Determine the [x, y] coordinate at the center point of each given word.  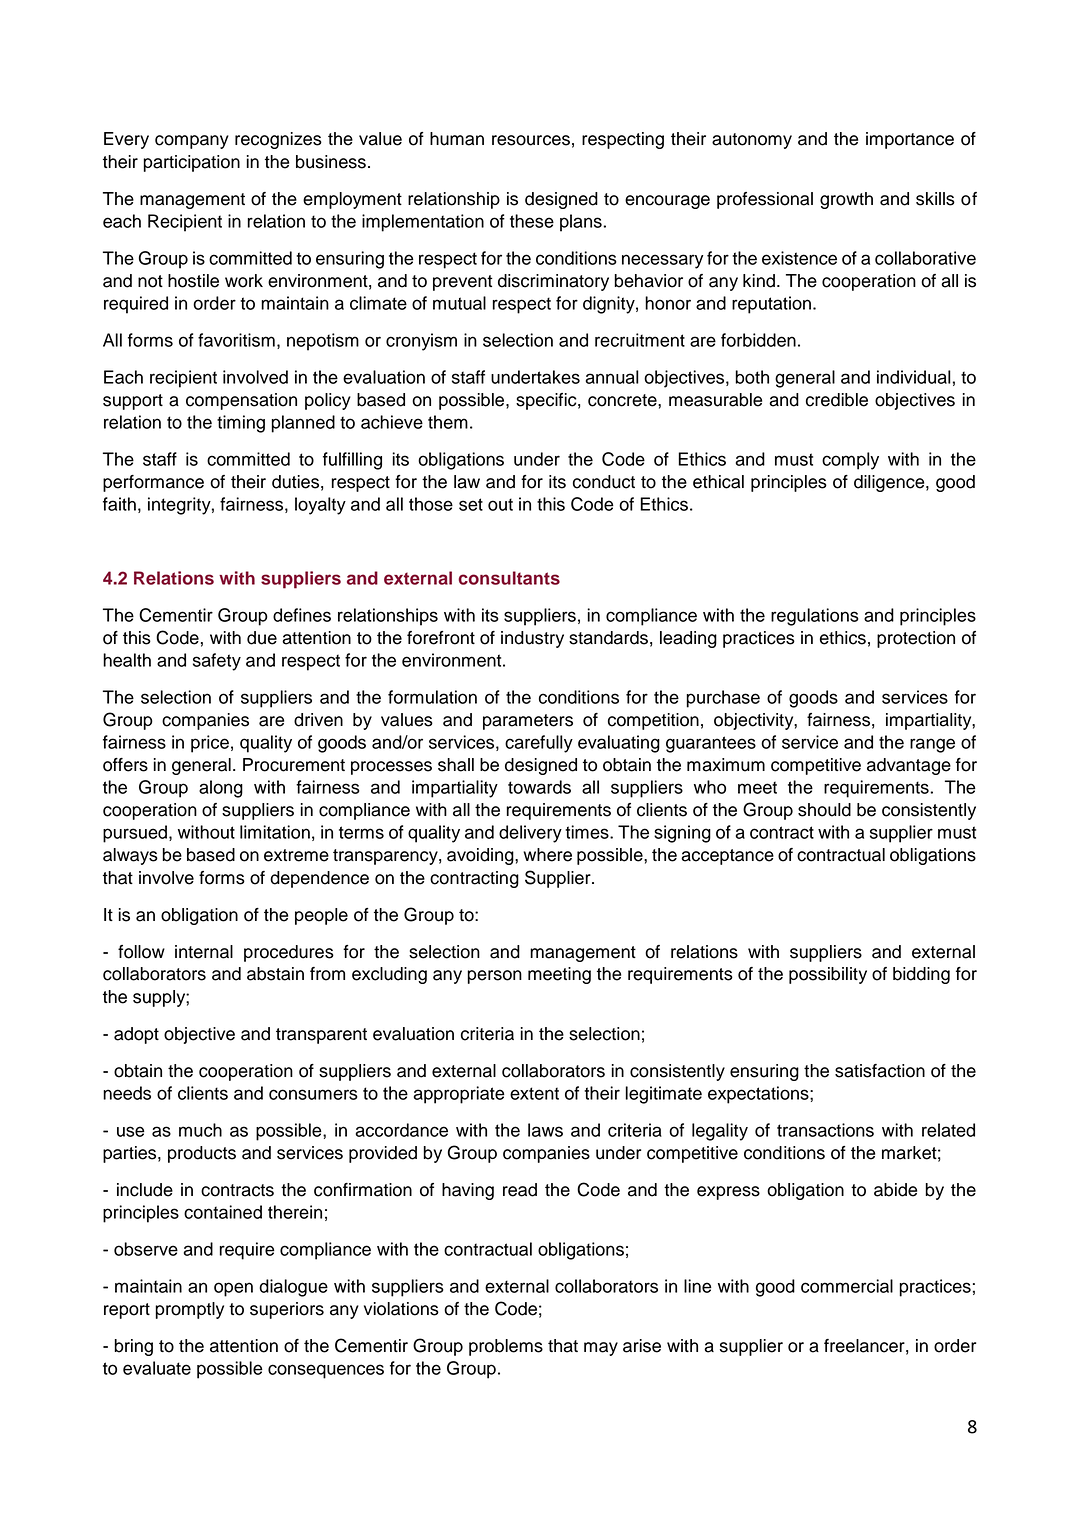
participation [191, 163]
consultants [509, 578]
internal [204, 952]
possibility [828, 975]
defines [302, 615]
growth [846, 200]
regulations [815, 617]
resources [531, 140]
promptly [189, 1310]
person [494, 977]
